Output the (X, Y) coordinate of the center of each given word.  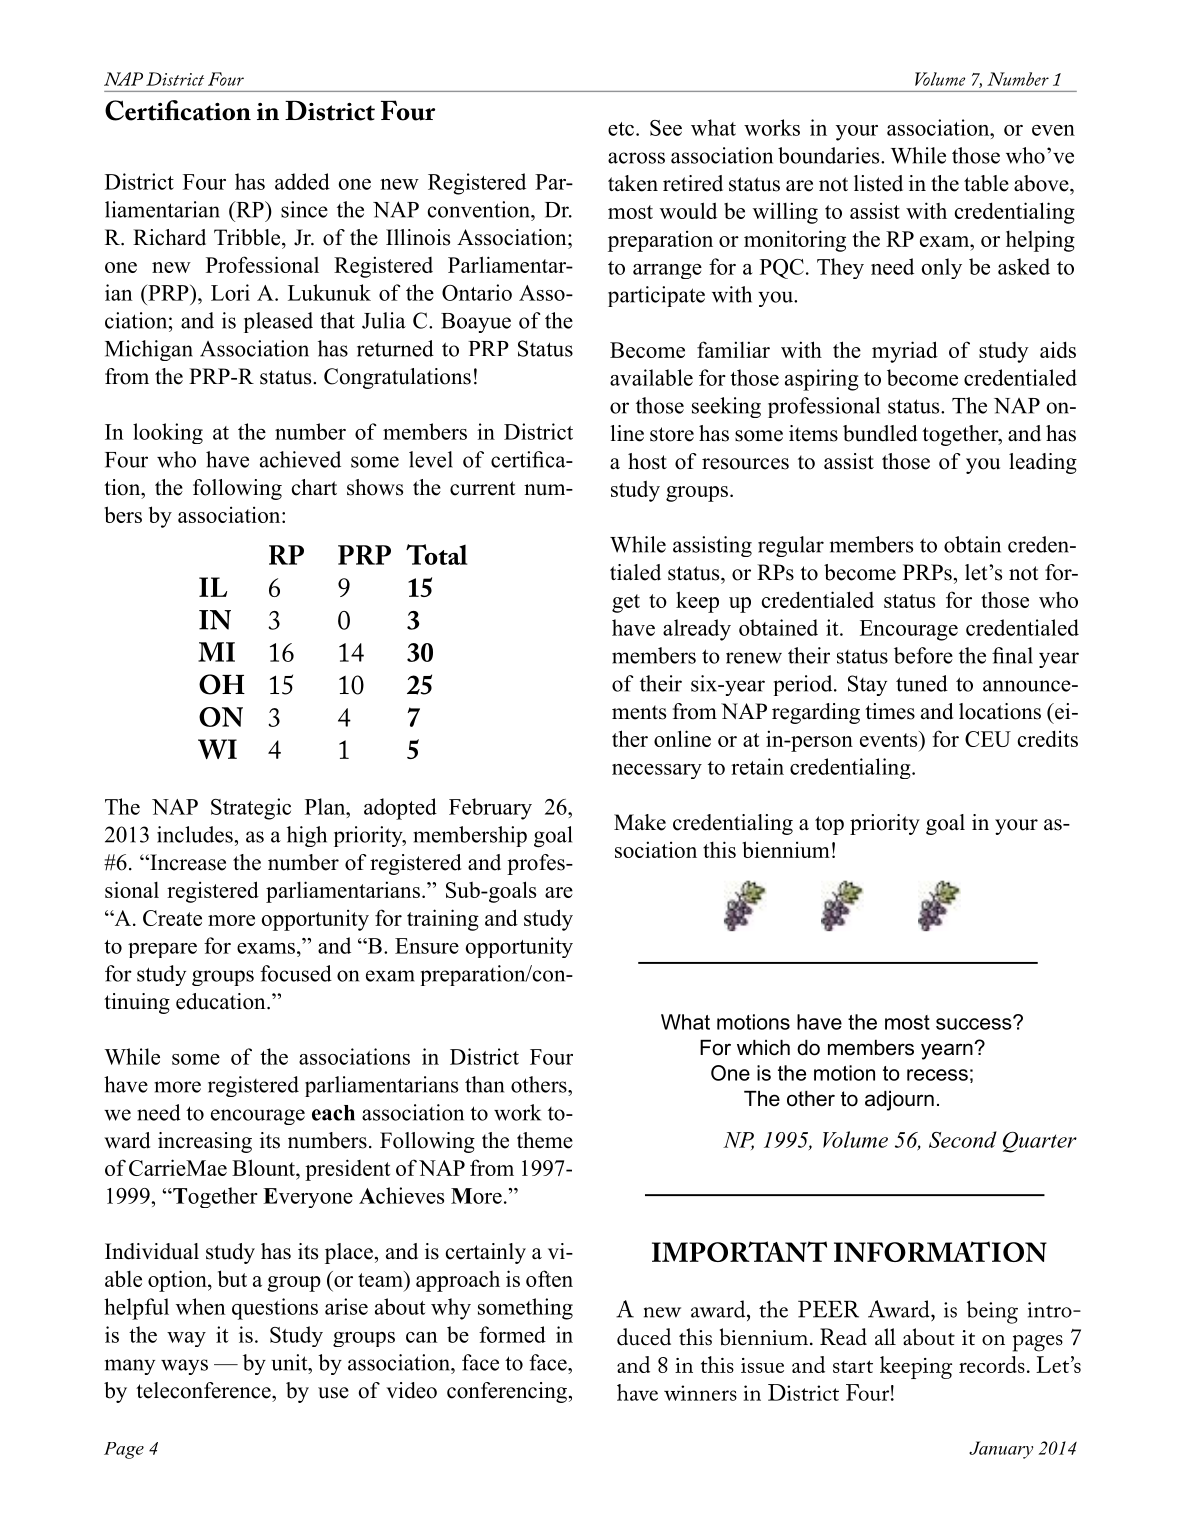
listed (878, 183)
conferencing (507, 1392)
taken (633, 183)
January (1001, 1450)
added (302, 181)
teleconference (204, 1390)
